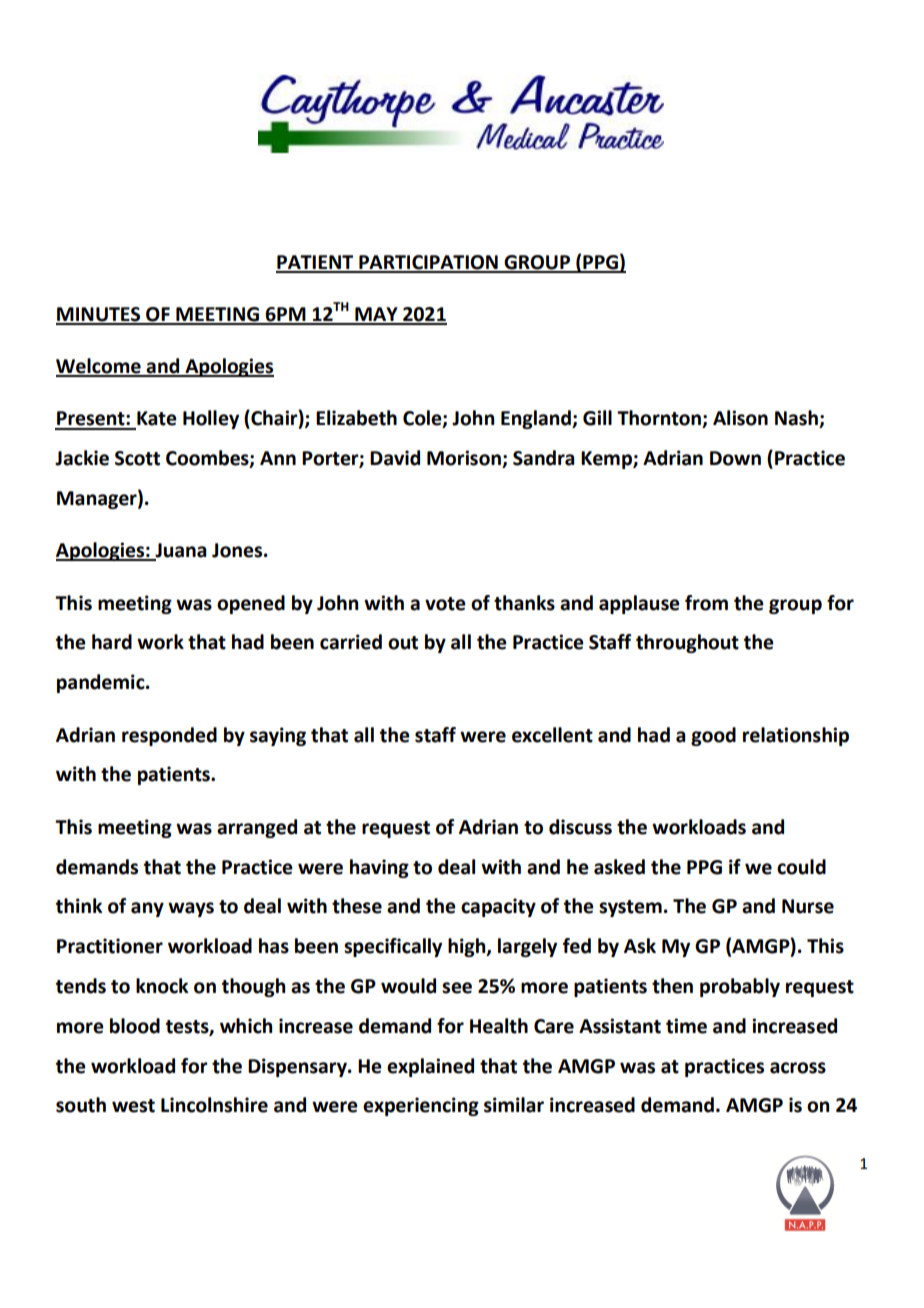 The width and height of the screenshot is (924, 1308). What do you see at coordinates (740, 418) in the screenshot?
I see `Alison` at bounding box center [740, 418].
